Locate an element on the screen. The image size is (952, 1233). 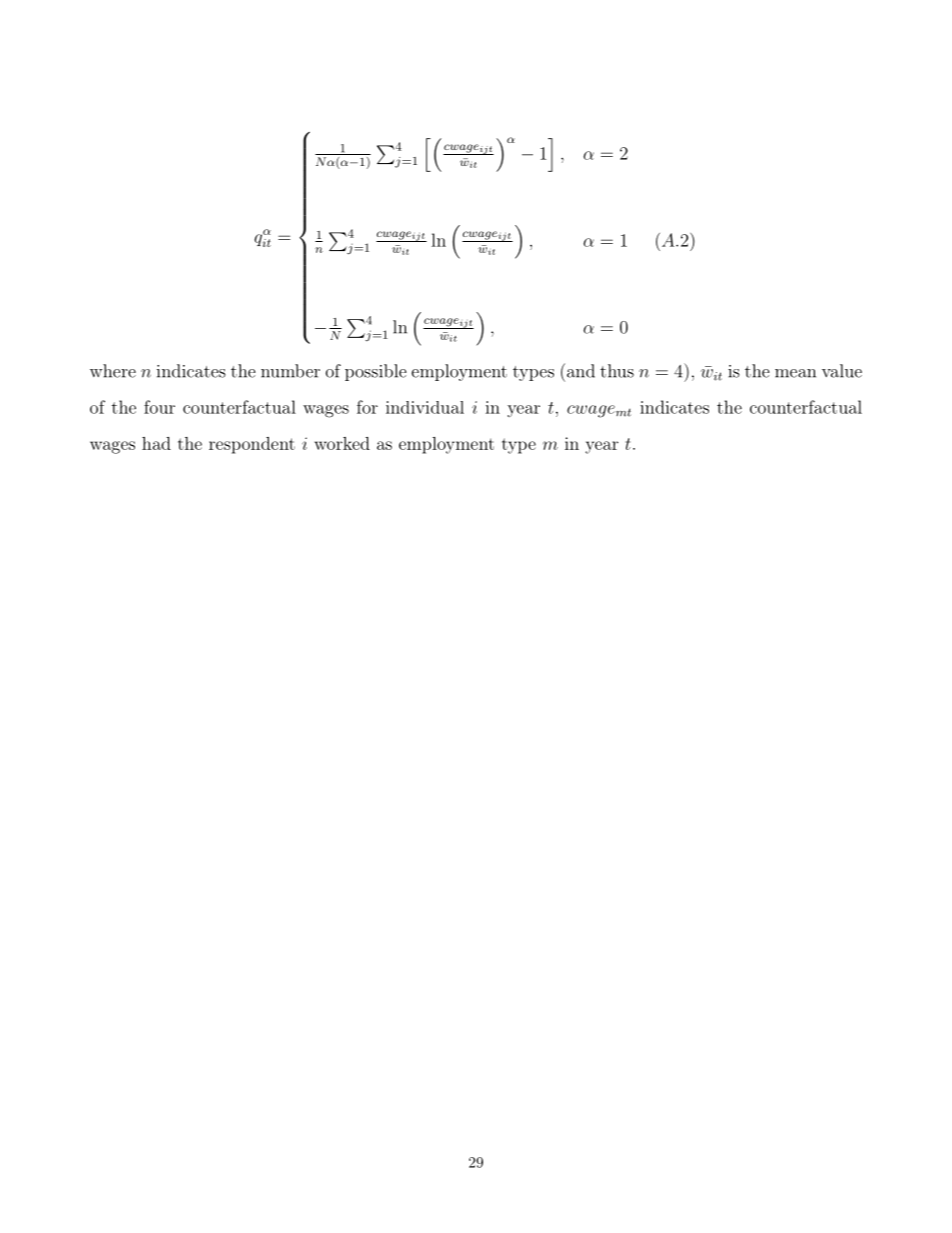
number is located at coordinates (290, 371).
